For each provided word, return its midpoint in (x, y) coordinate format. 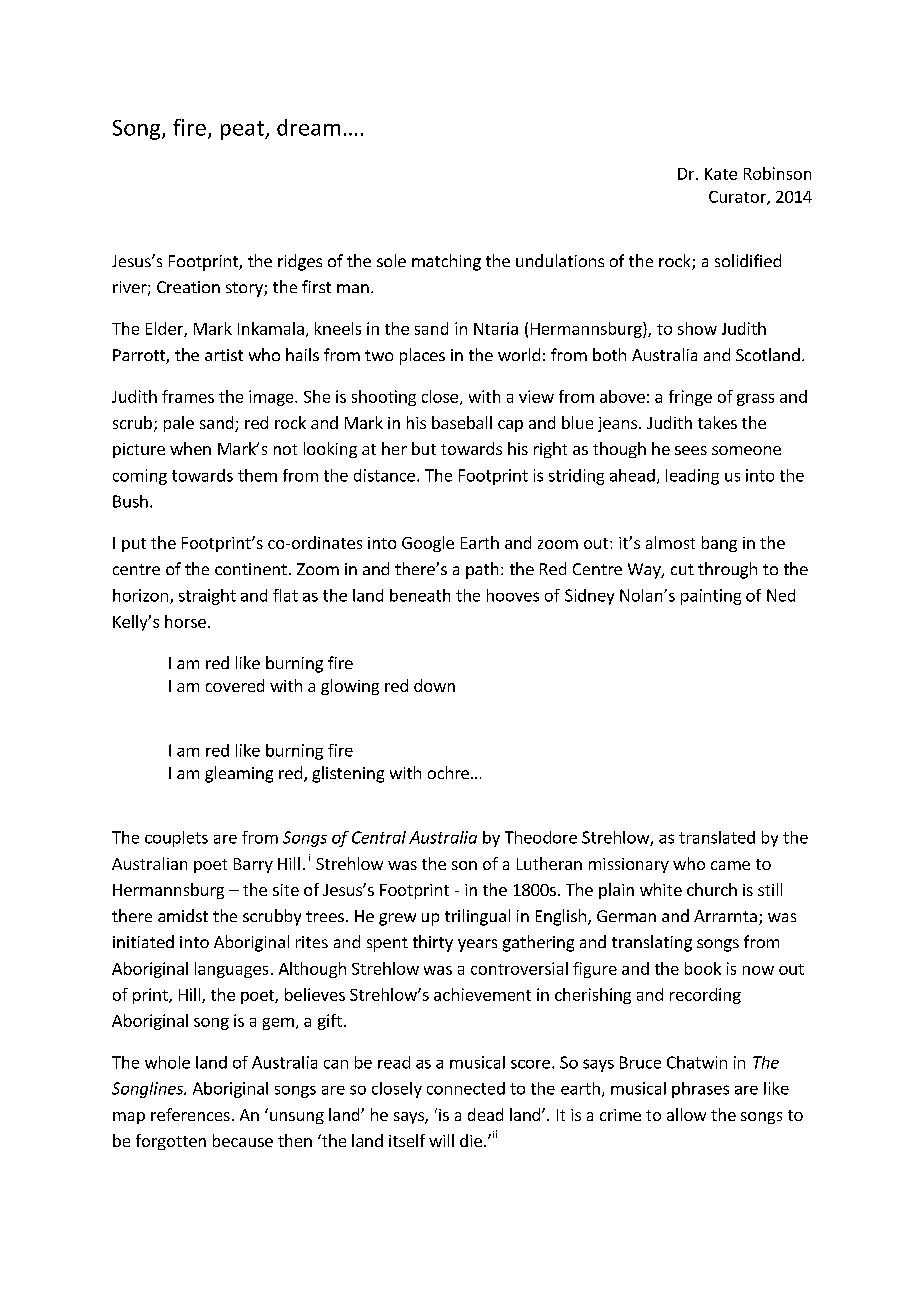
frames (188, 396)
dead (485, 1114)
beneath (420, 595)
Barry (253, 865)
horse (185, 621)
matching (446, 262)
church (712, 889)
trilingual (477, 917)
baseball (462, 422)
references (190, 1114)
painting (711, 597)
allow (686, 1114)
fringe (690, 398)
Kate (721, 174)
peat (243, 130)
